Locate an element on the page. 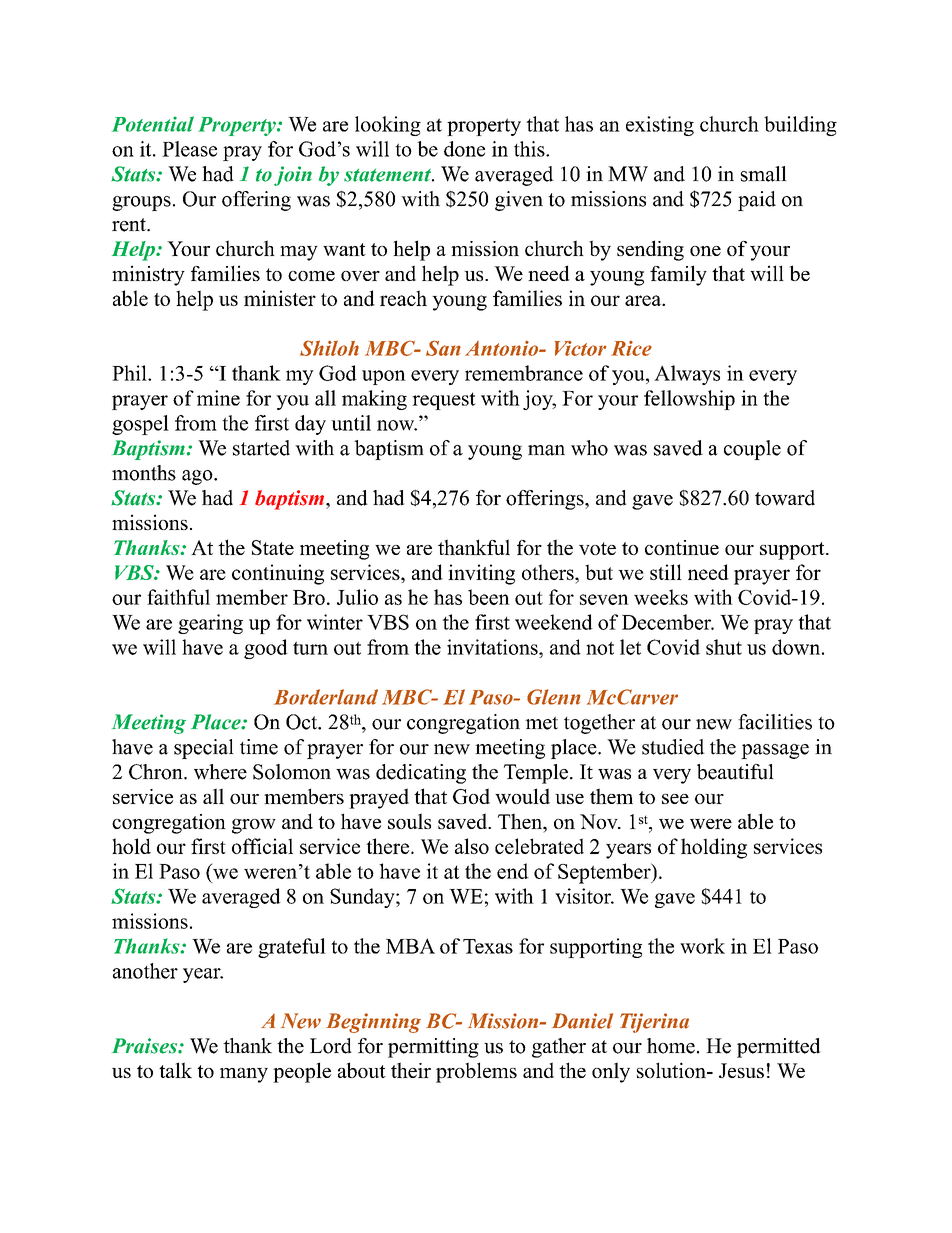  request is located at coordinates (444, 401).
